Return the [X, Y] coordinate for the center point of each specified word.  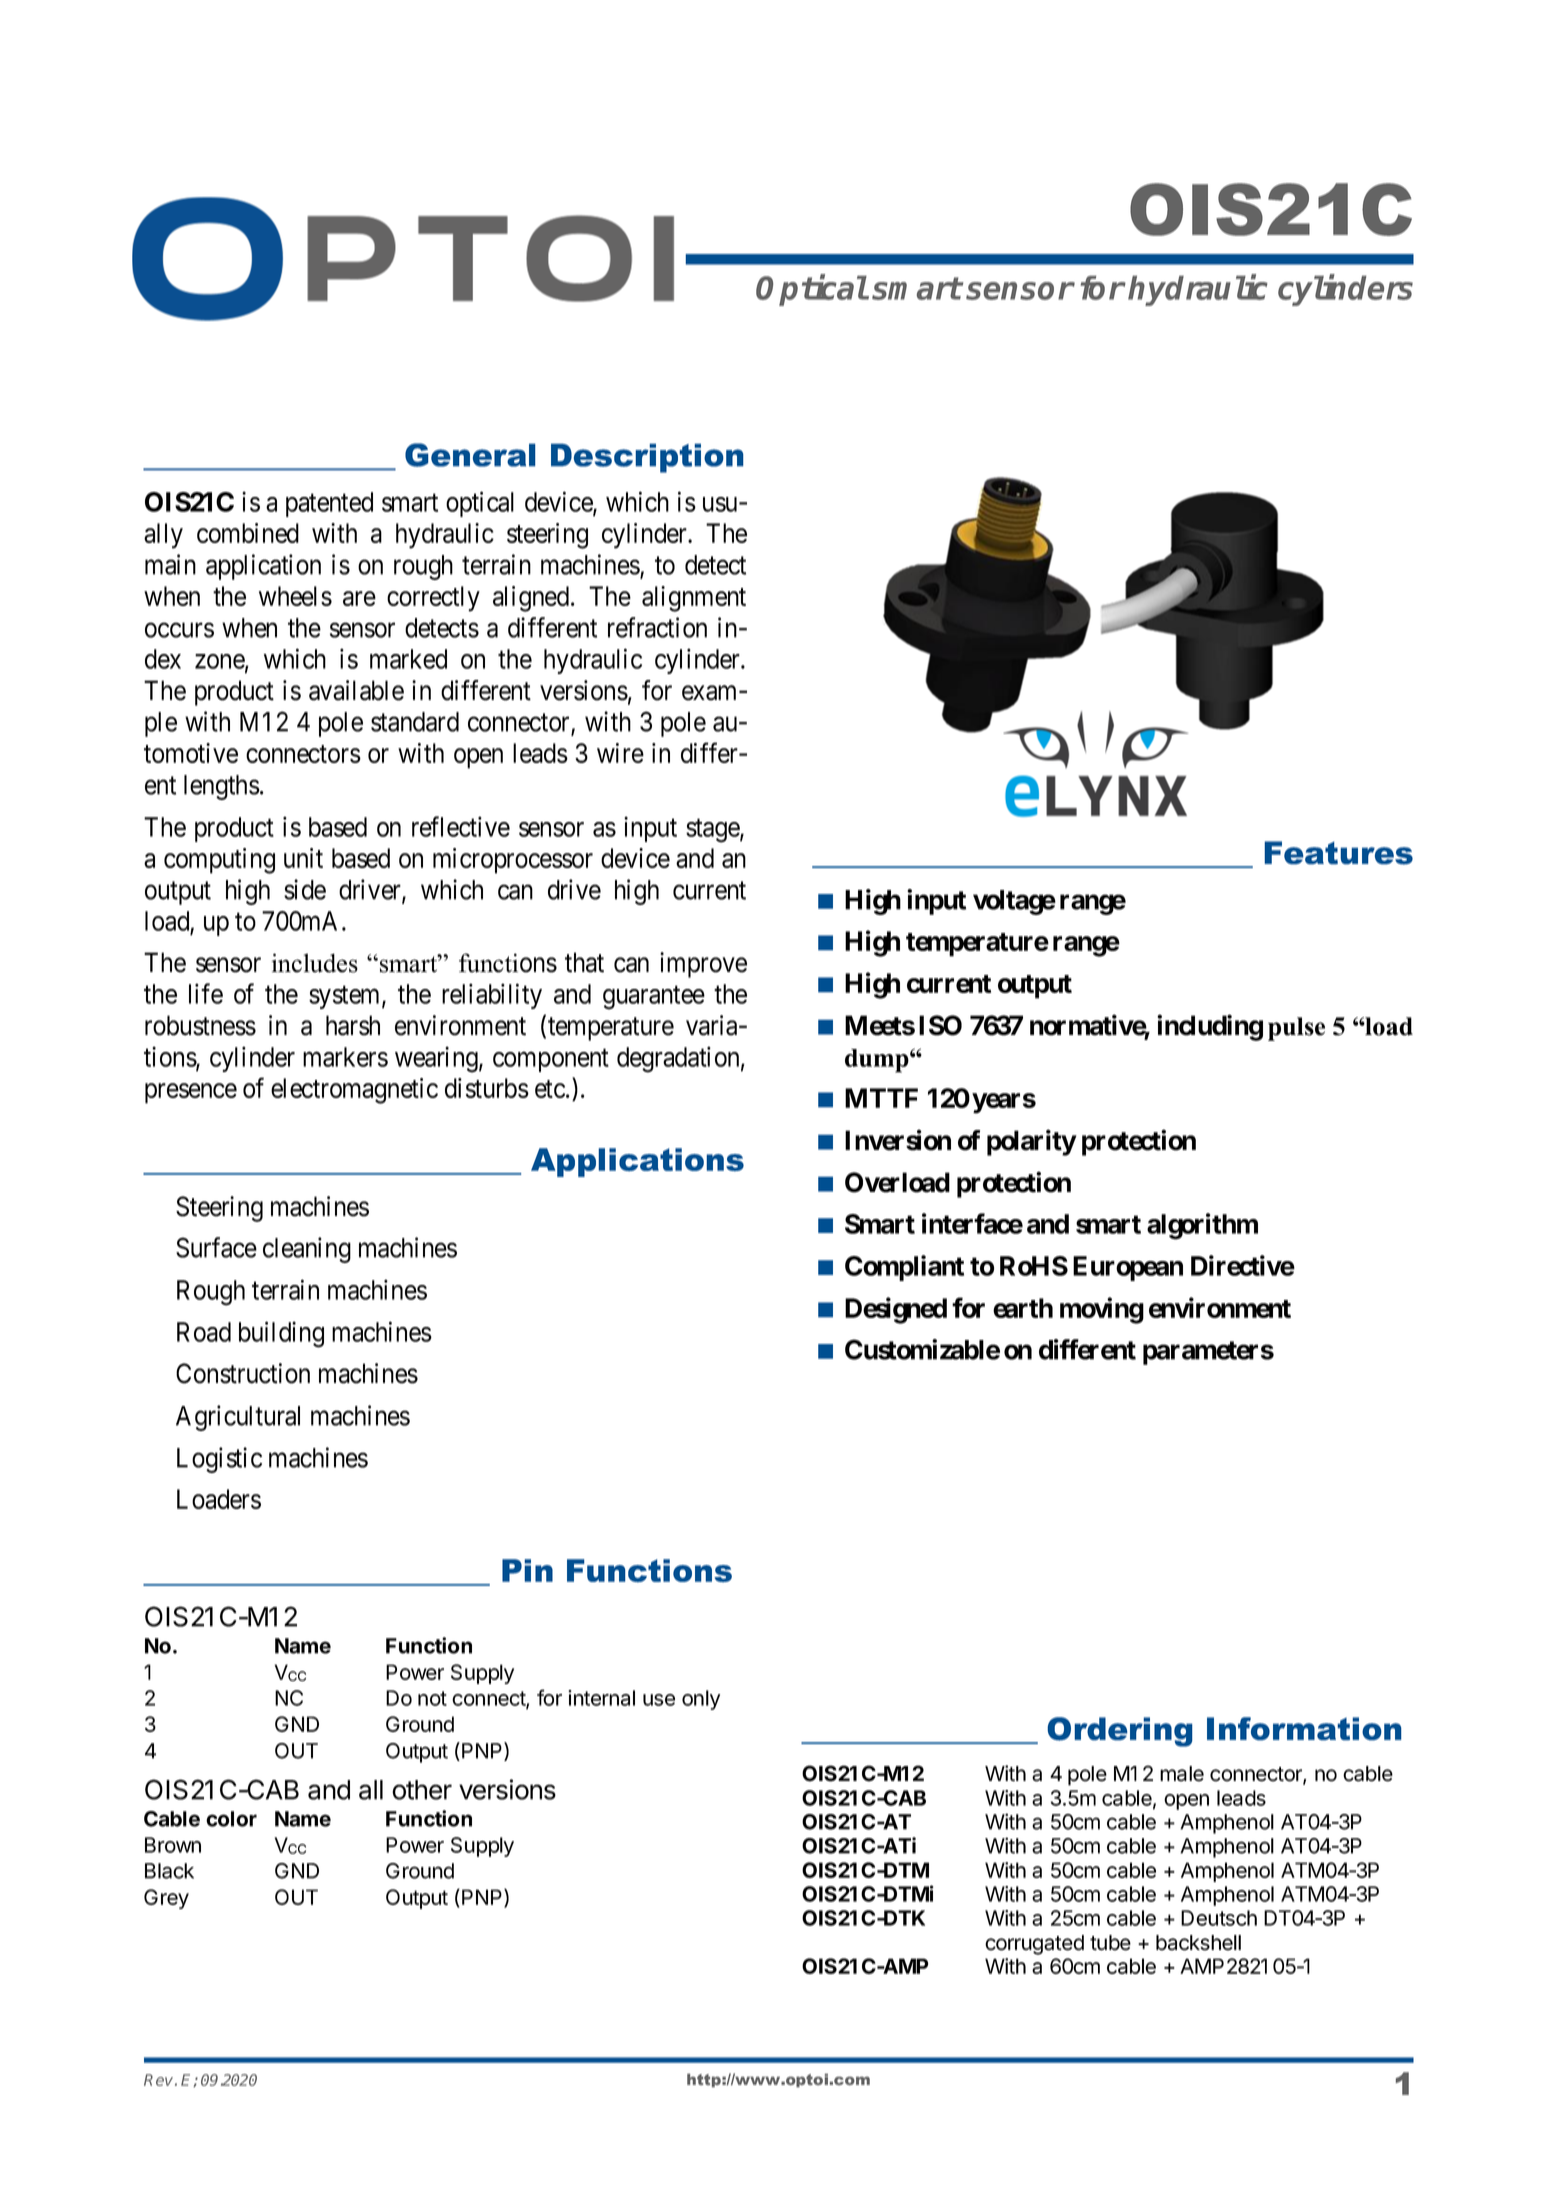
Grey [166, 1899]
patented [329, 504]
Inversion [898, 1140]
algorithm [1202, 1226]
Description [647, 458]
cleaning [307, 1250]
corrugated [1034, 1945]
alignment [694, 599]
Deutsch [1219, 1918]
